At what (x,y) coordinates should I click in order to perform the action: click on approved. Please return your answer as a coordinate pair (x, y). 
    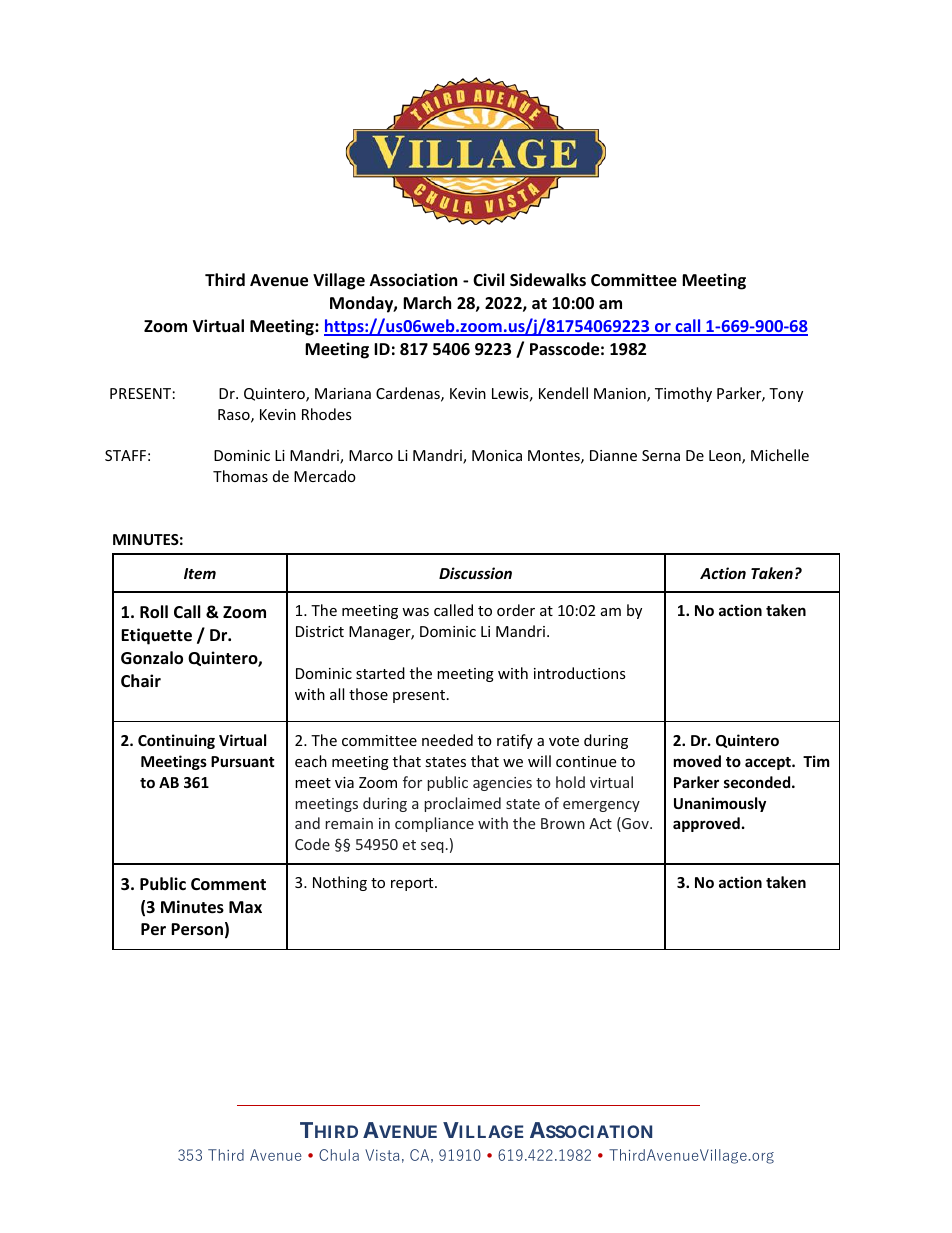
    Looking at the image, I should click on (706, 824).
